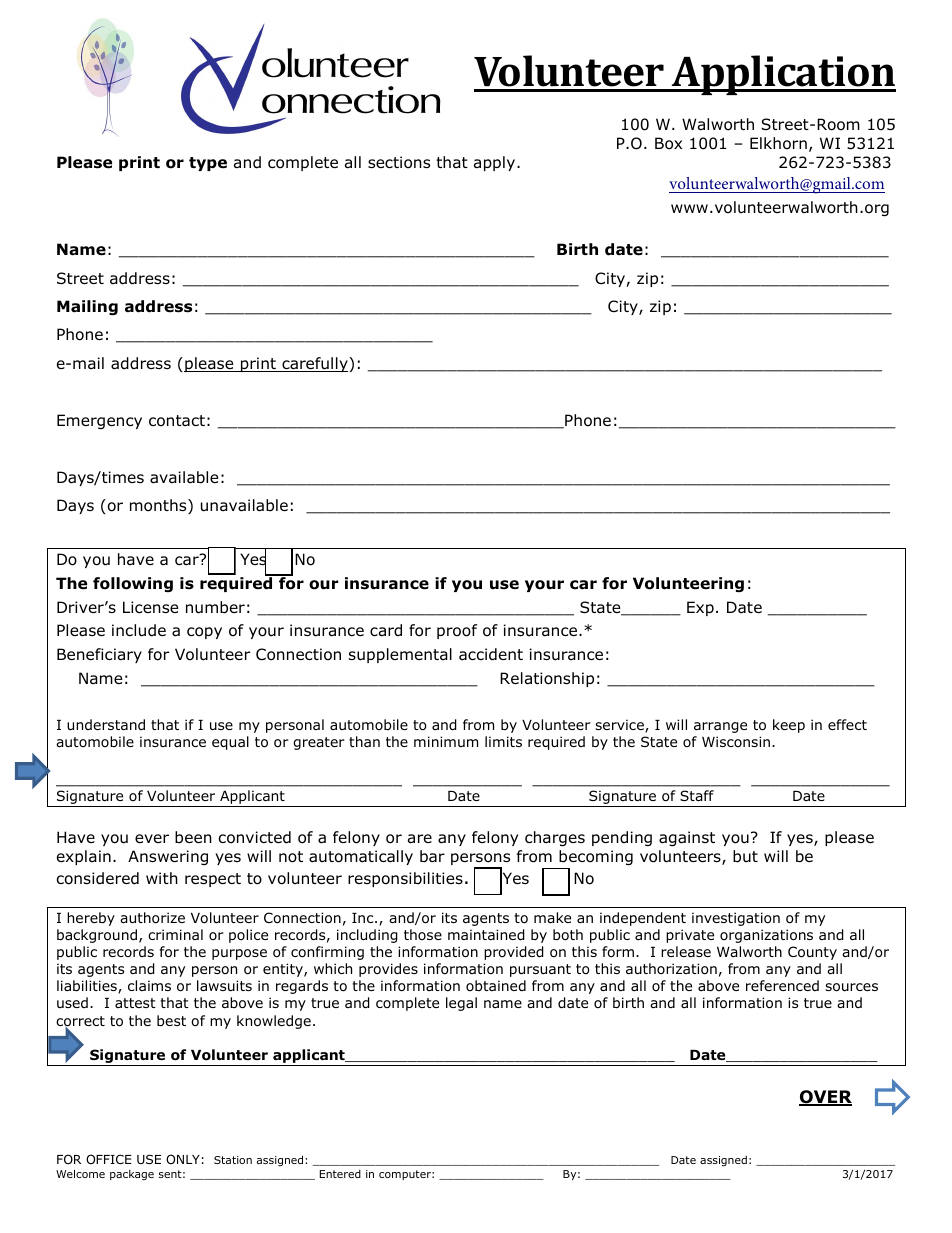 The width and height of the screenshot is (952, 1233). Describe the element at coordinates (789, 726) in the screenshot. I see `keep` at that location.
